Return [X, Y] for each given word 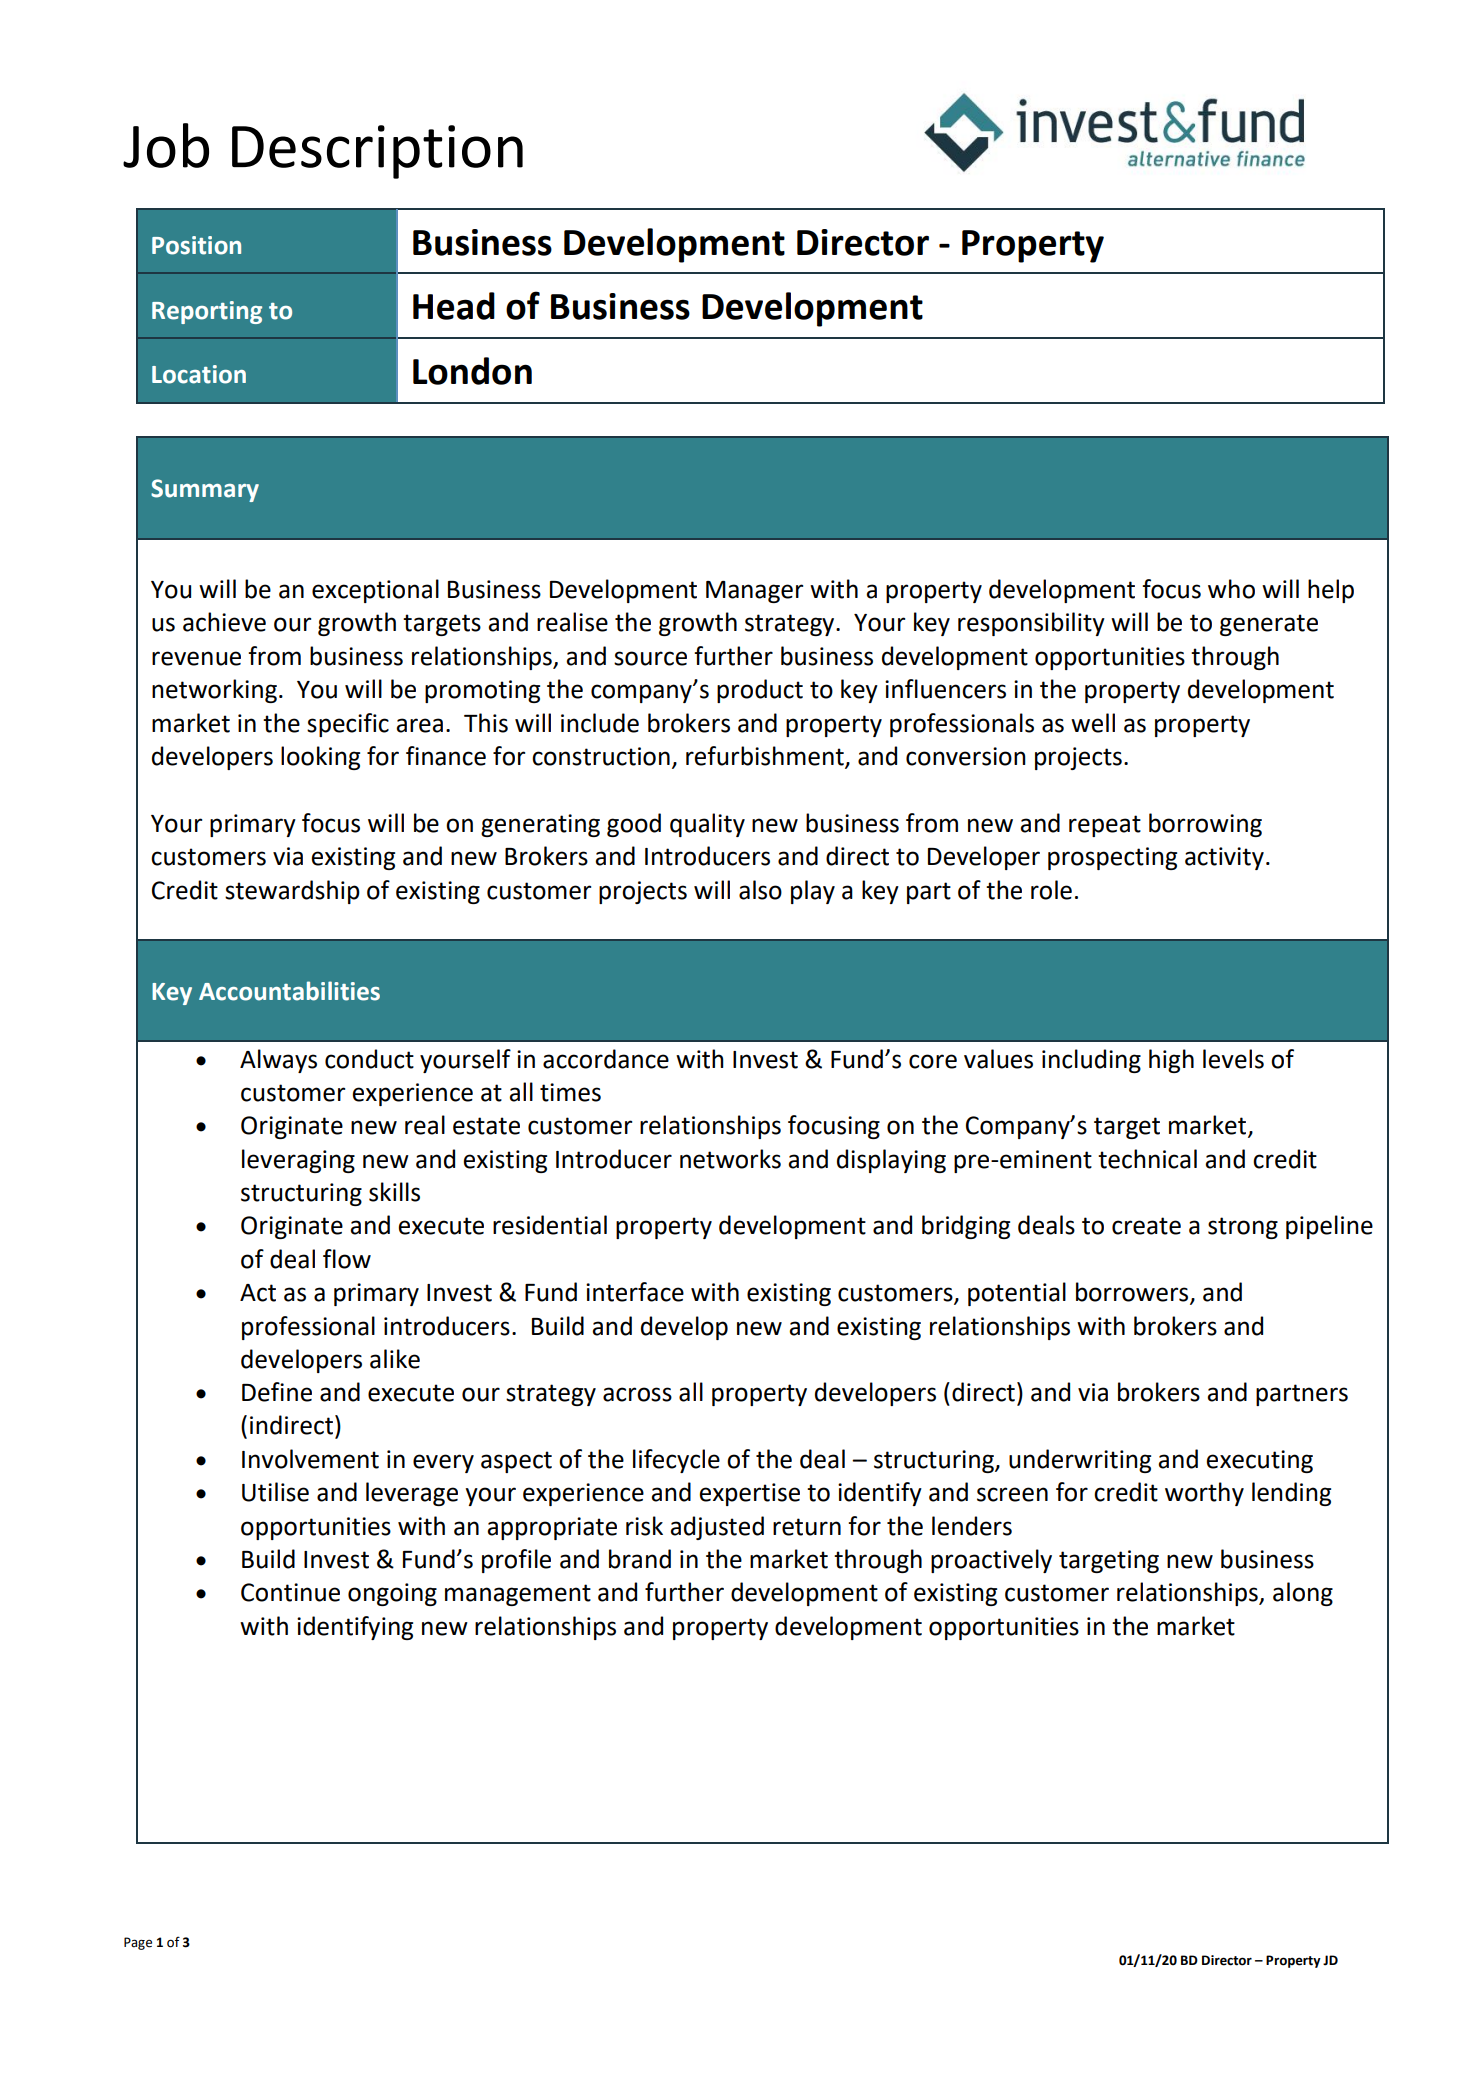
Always [278, 1061]
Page [138, 1943]
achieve [224, 622]
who [1231, 589]
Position [196, 245]
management [518, 1595]
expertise [749, 1494]
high [1171, 1061]
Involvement [310, 1459]
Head [454, 306]
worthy [1204, 1494]
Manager [754, 592]
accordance [606, 1059]
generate [1269, 625]
